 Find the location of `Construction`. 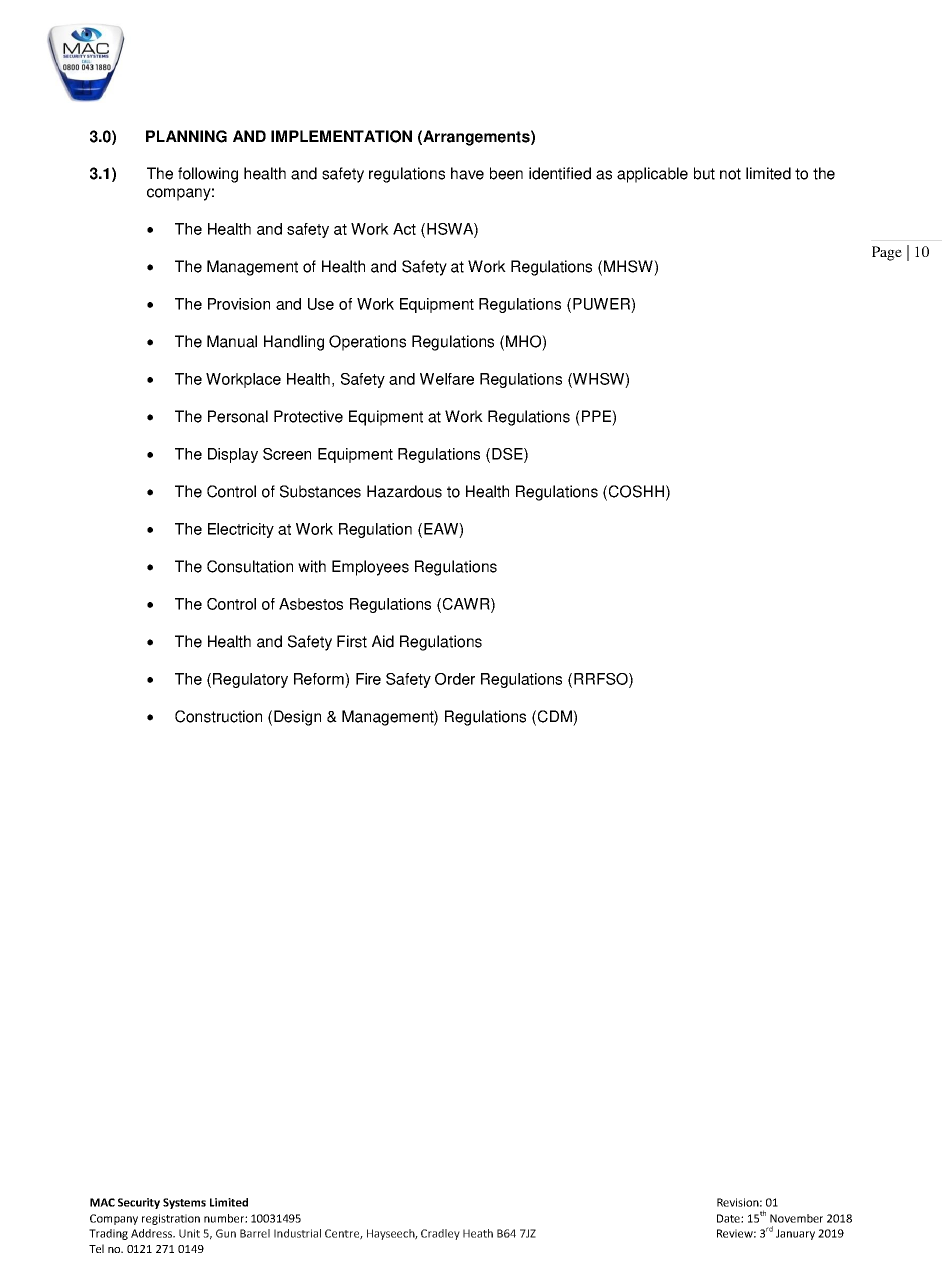

Construction is located at coordinates (218, 716).
